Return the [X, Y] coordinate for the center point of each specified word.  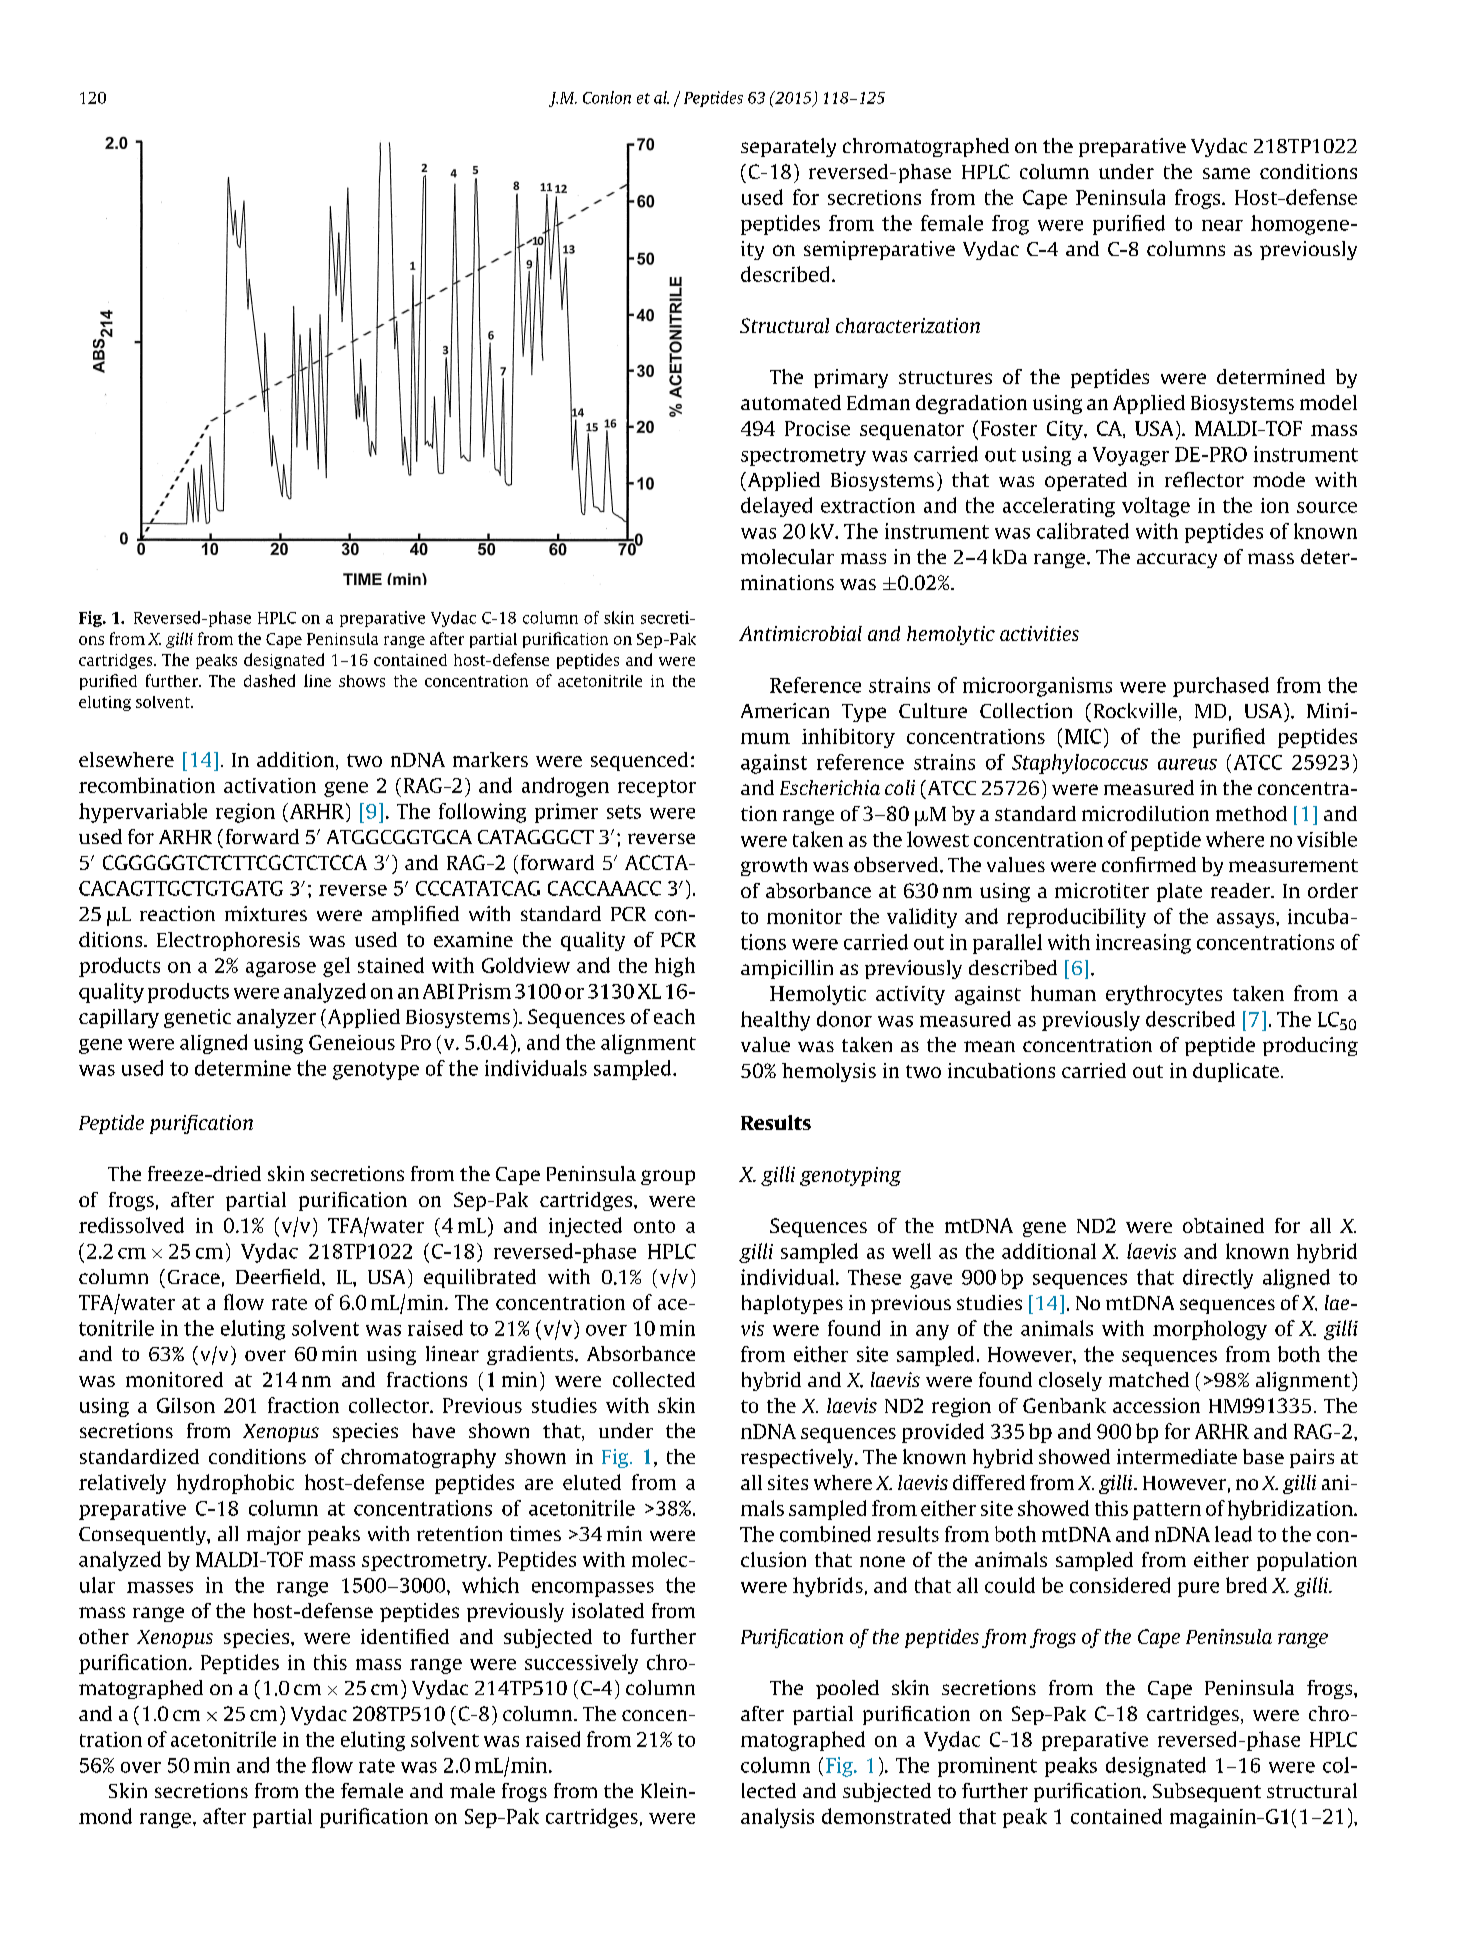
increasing [1143, 944]
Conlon [607, 97]
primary [851, 378]
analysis [777, 1818]
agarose [281, 969]
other [104, 1636]
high [675, 967]
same [1226, 173]
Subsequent [1207, 1792]
